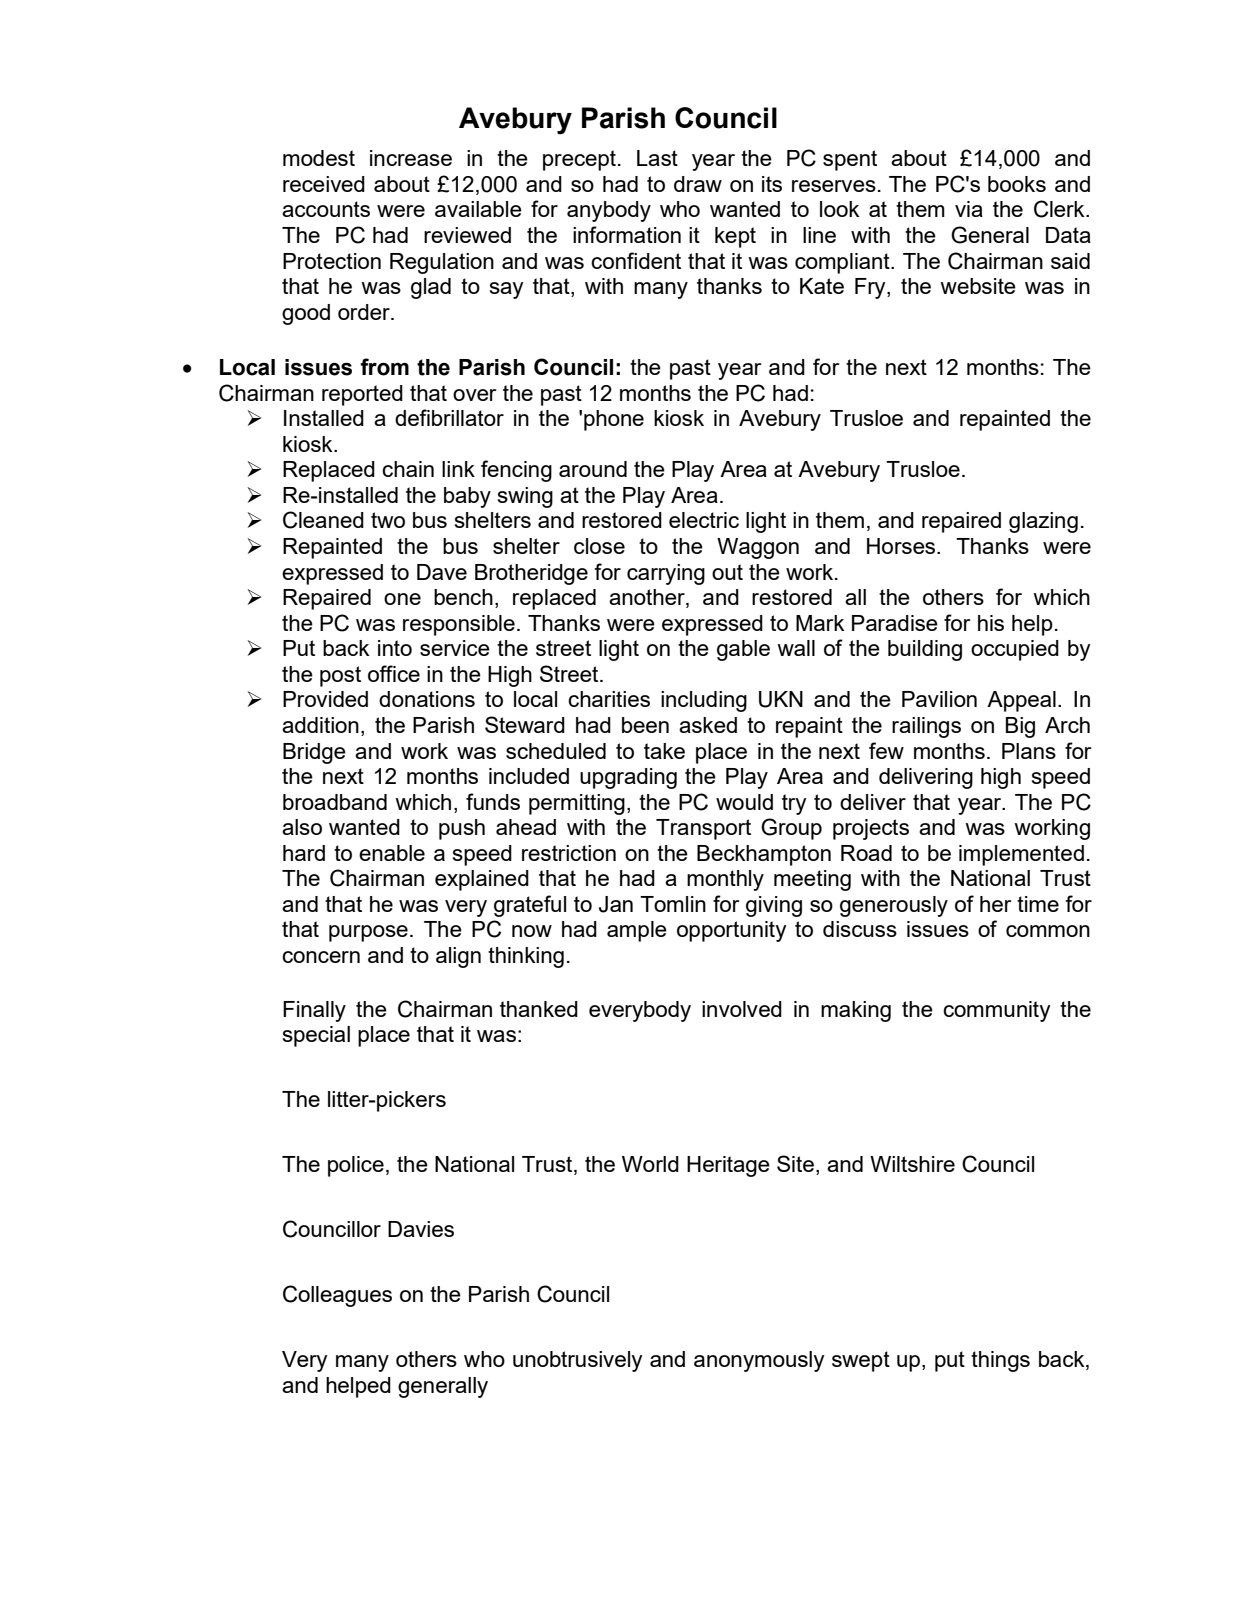 This document has width=1237, height=1600. What do you see at coordinates (759, 1361) in the document?
I see `anonymously` at bounding box center [759, 1361].
